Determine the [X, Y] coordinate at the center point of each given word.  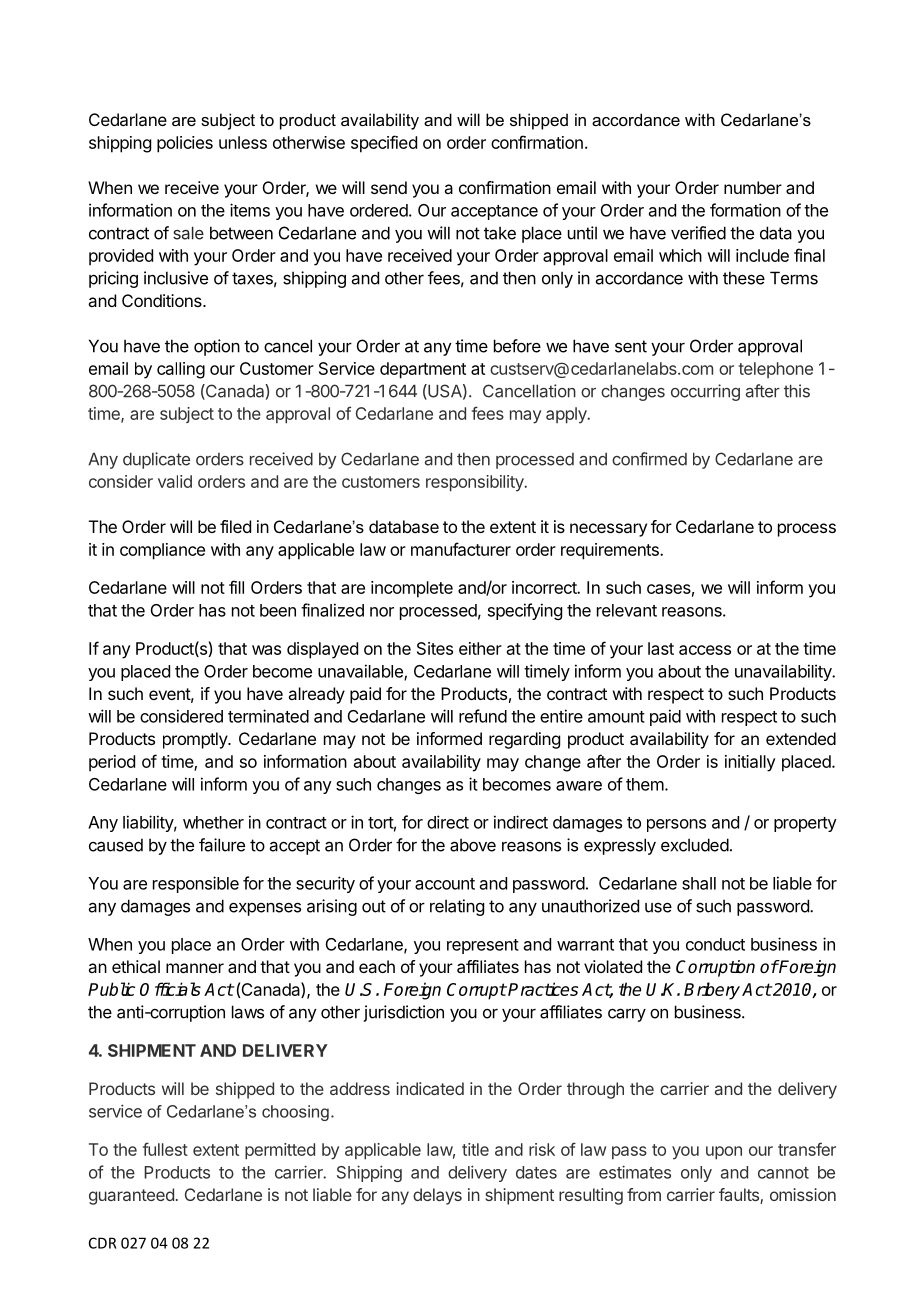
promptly [196, 740]
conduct [715, 944]
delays [437, 1196]
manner [195, 968]
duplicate [156, 460]
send [389, 187]
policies [185, 144]
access [705, 650]
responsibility [475, 483]
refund [483, 716]
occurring [705, 392]
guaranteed [131, 1196]
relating [457, 907]
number [753, 187]
